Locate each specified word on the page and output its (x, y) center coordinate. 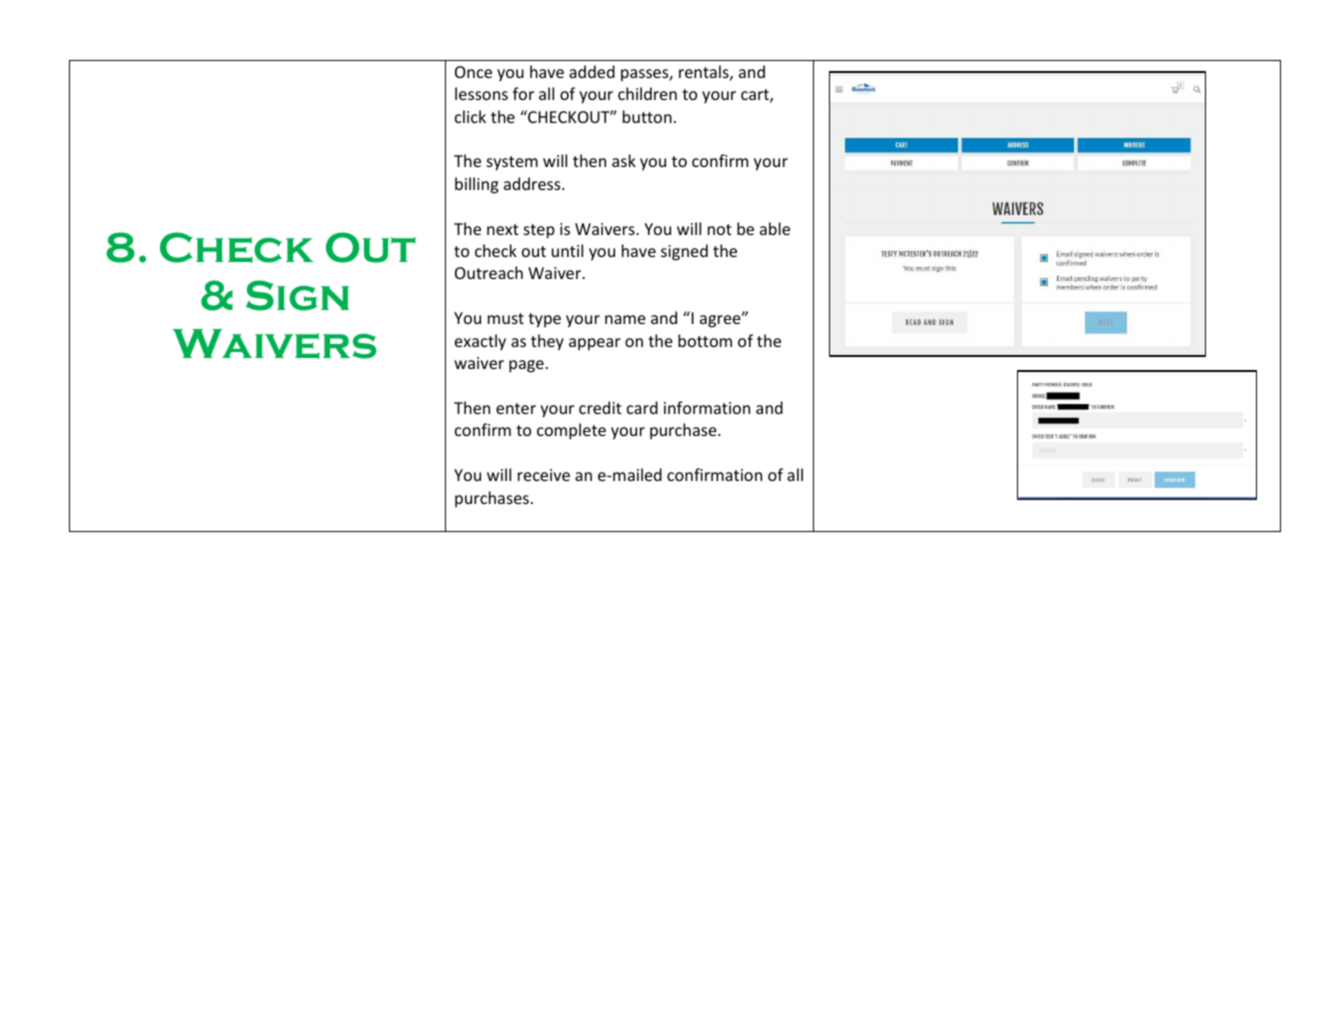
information (707, 407)
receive (544, 475)
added (592, 71)
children (647, 93)
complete (571, 431)
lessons (481, 93)
